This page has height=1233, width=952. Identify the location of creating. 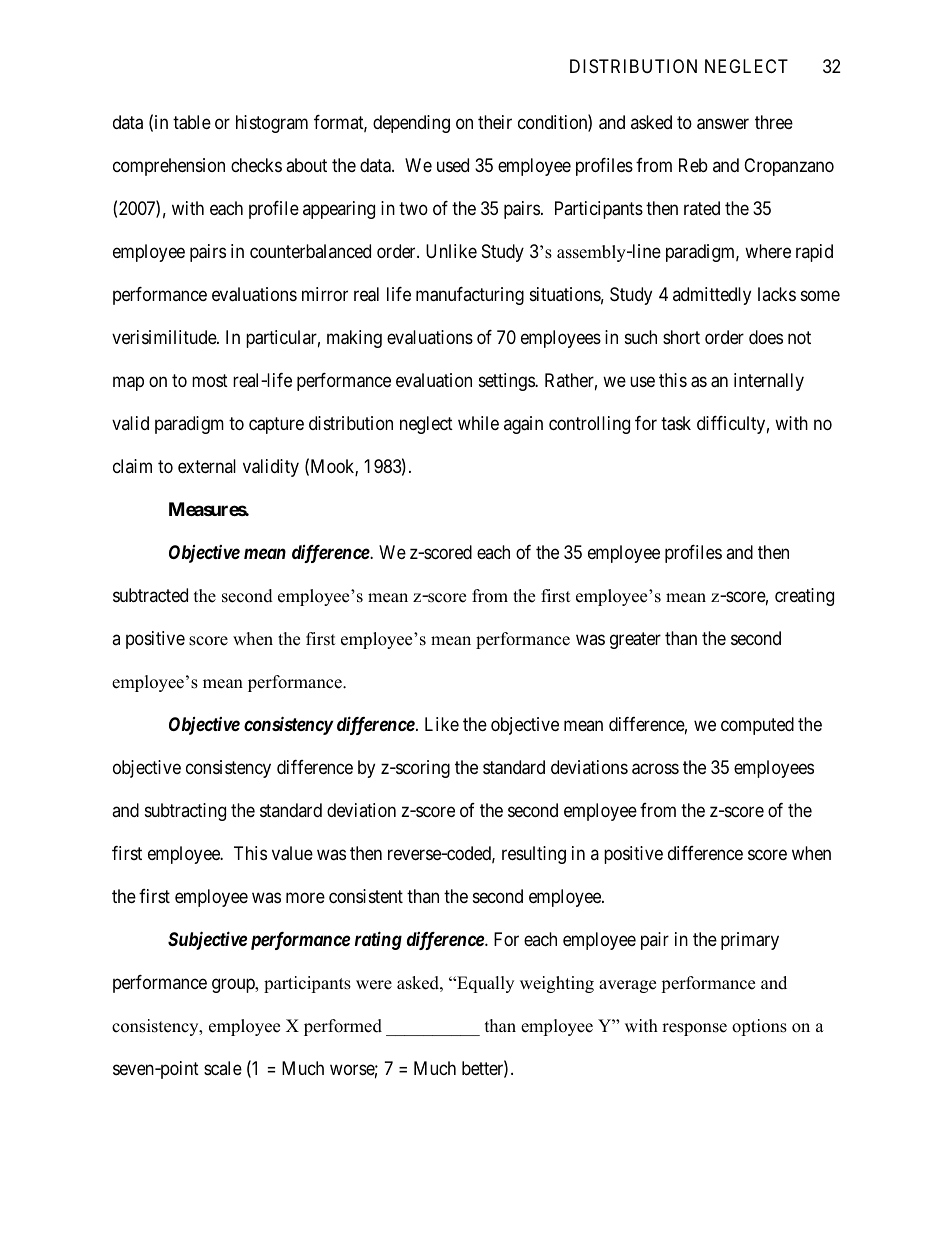
(804, 597).
